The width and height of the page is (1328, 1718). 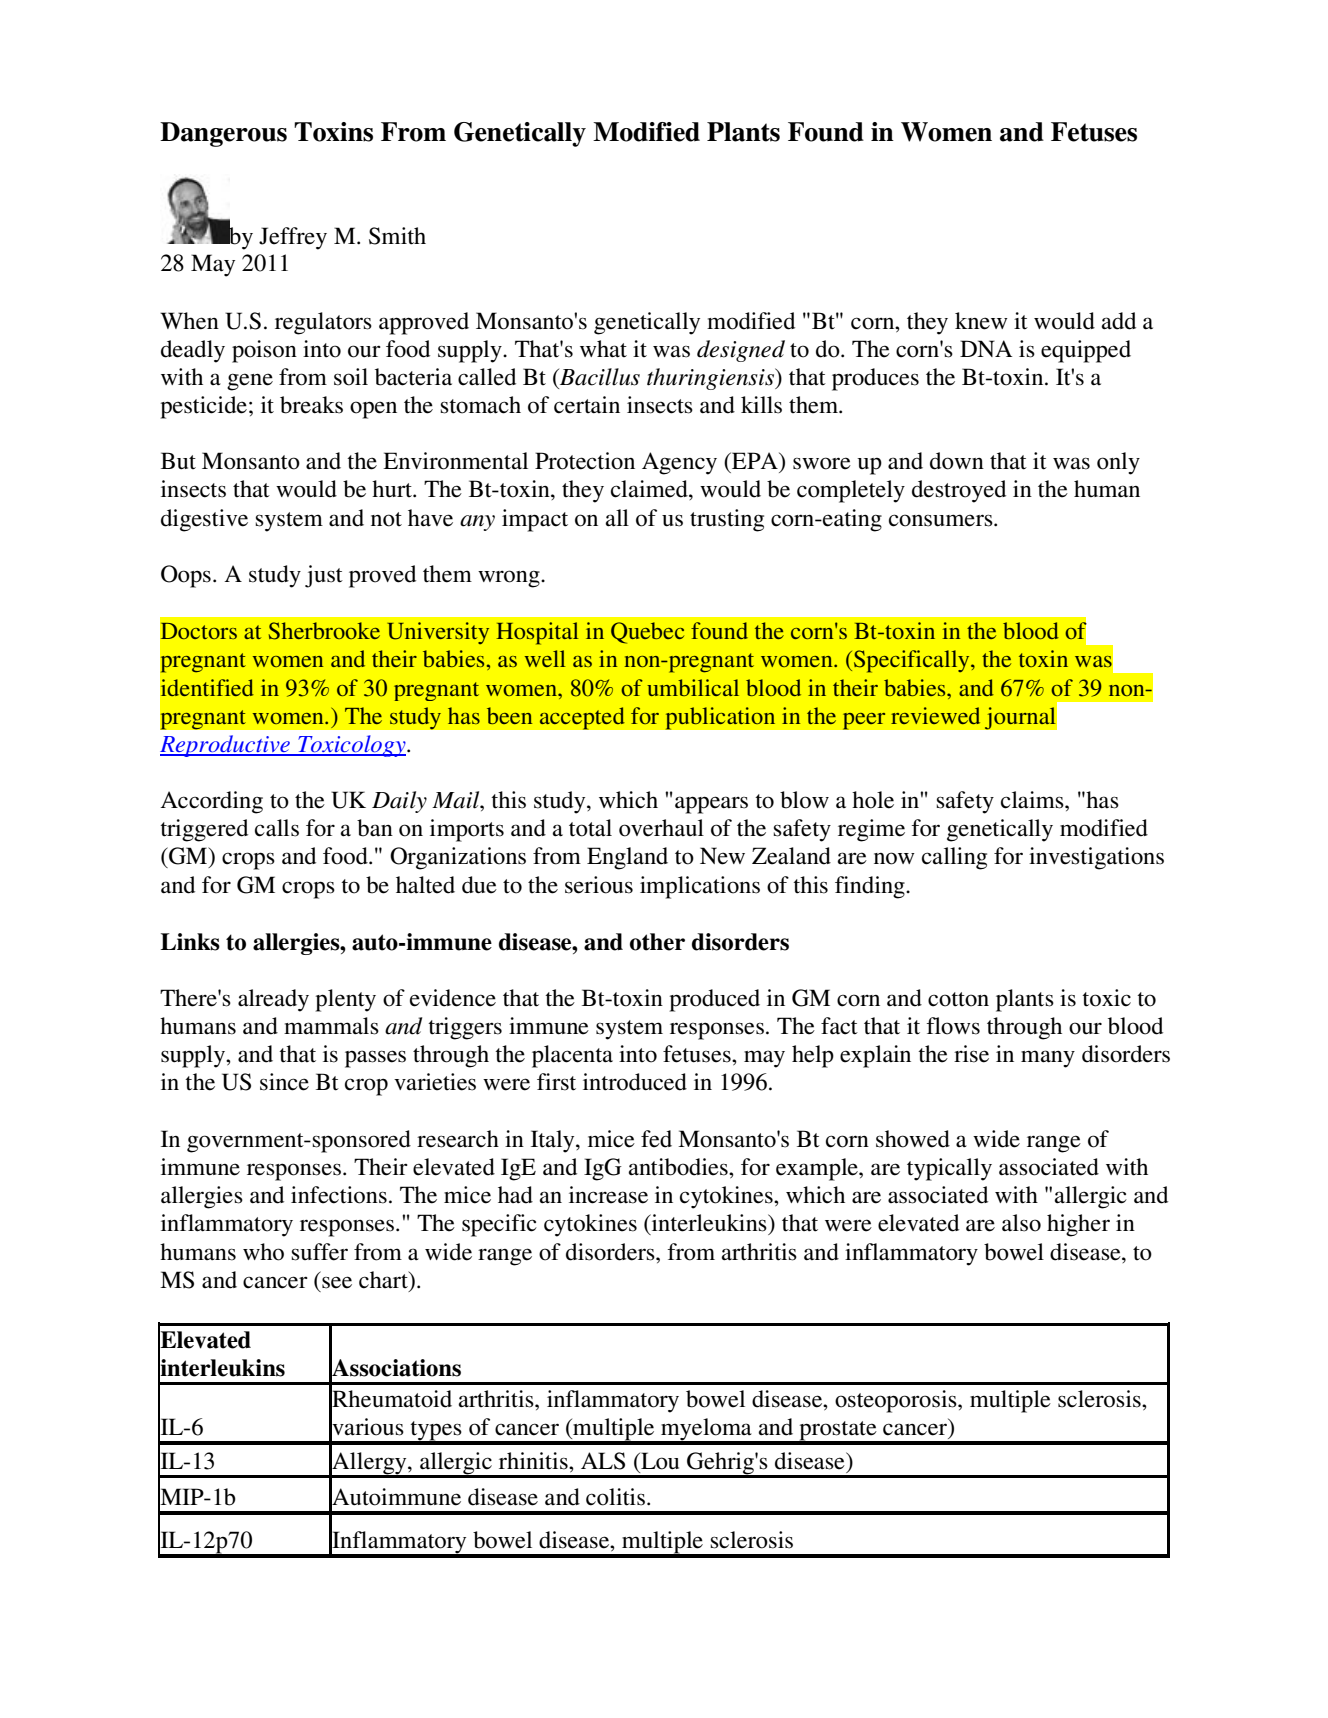 What do you see at coordinates (293, 238) in the page?
I see `Jeffrey` at bounding box center [293, 238].
